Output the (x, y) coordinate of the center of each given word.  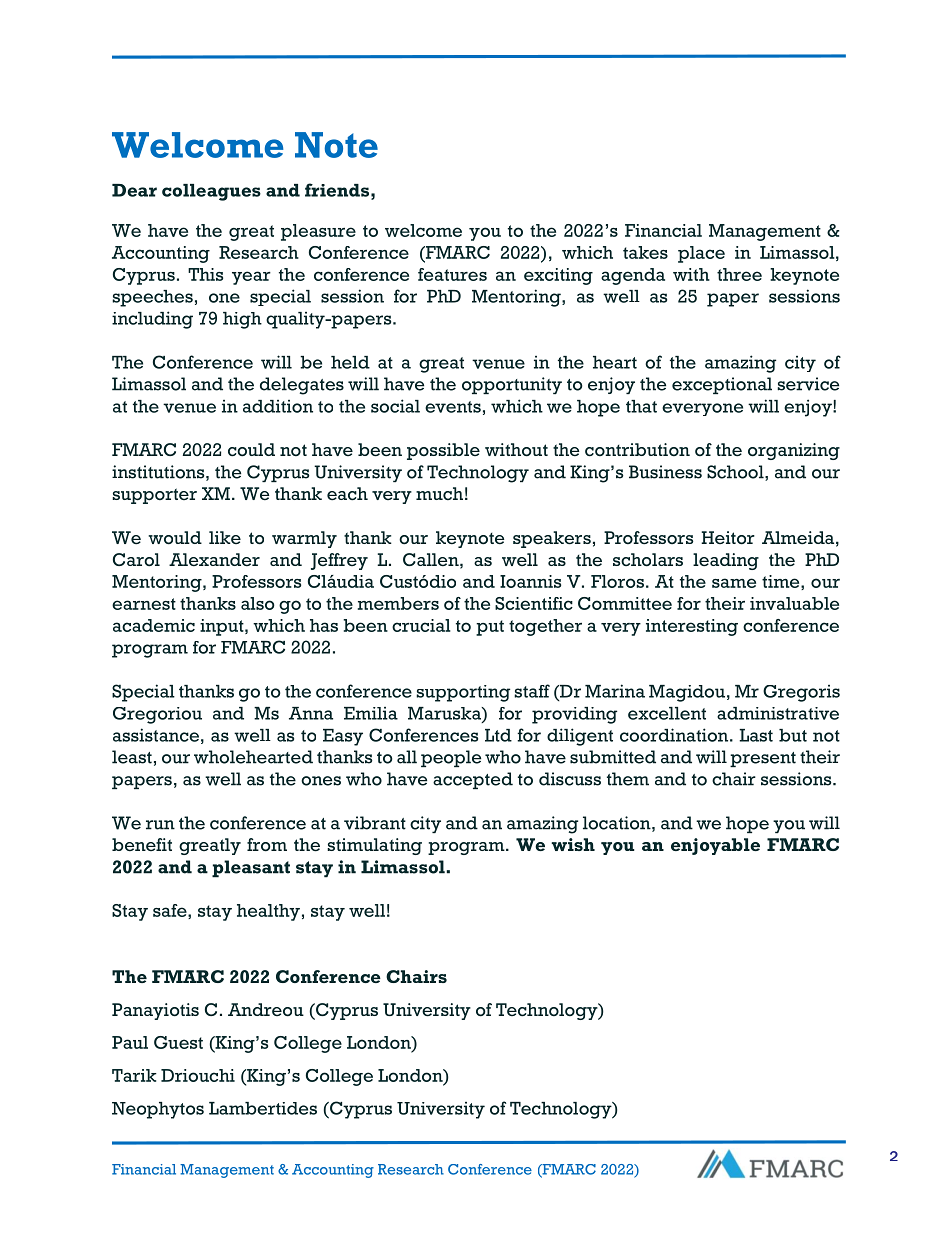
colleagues (211, 192)
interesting (692, 627)
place (701, 254)
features (452, 274)
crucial (421, 625)
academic (154, 625)
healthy (268, 912)
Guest (178, 1042)
